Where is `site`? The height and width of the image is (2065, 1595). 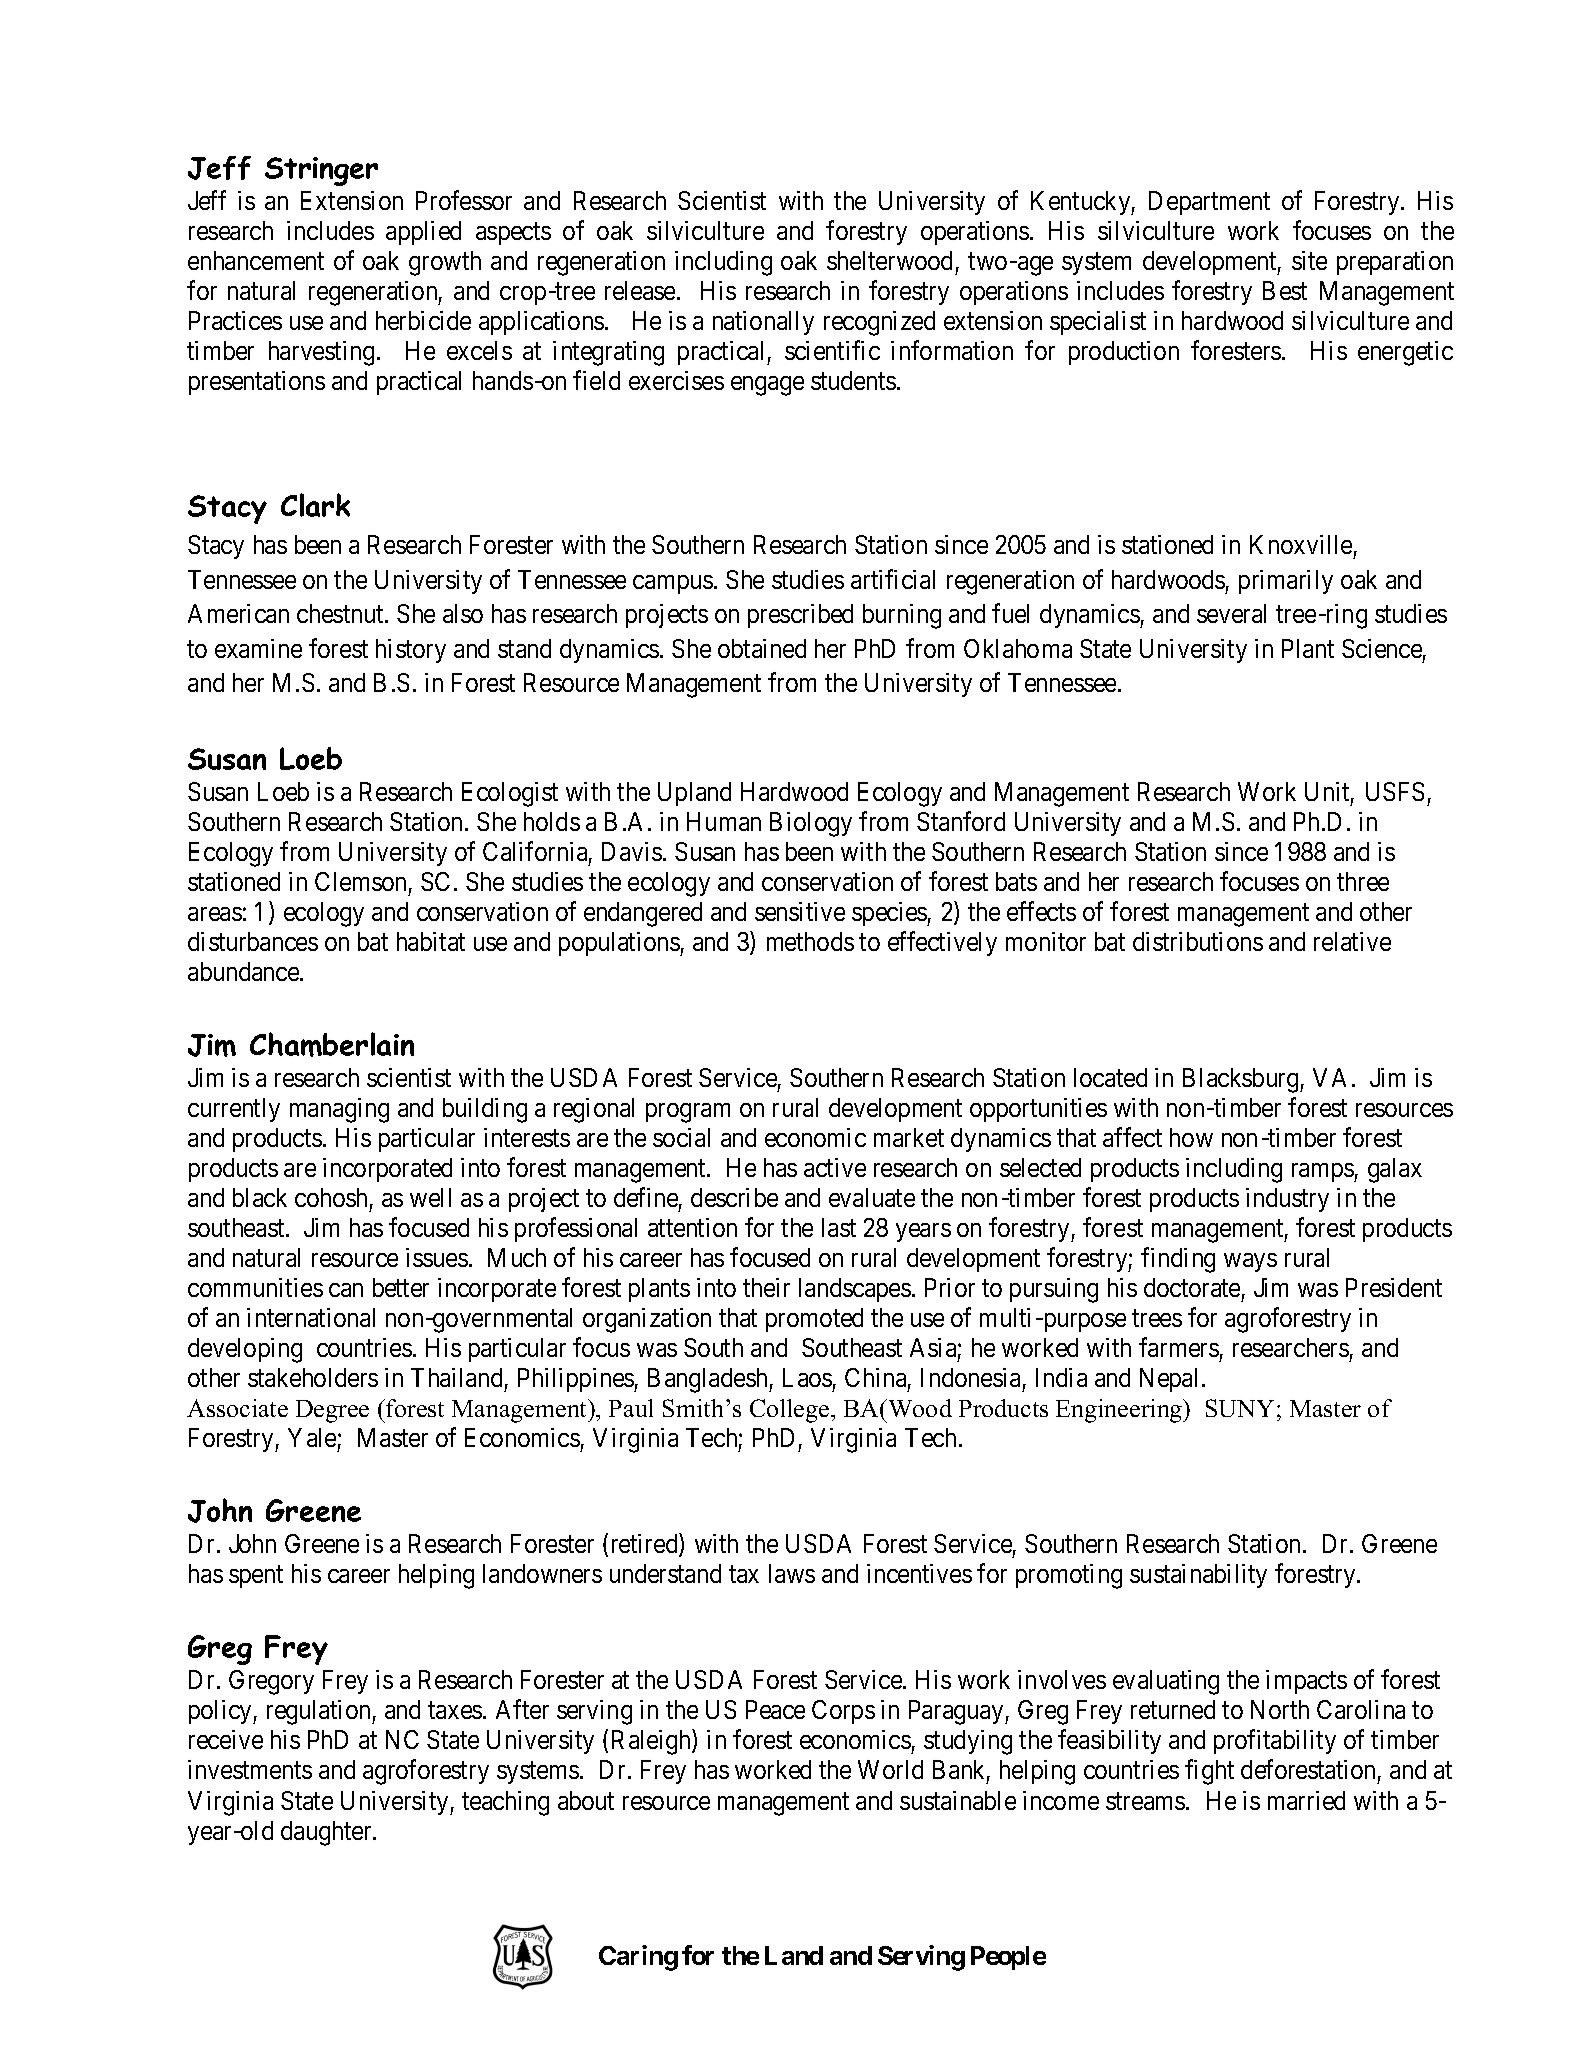
site is located at coordinates (1309, 260).
